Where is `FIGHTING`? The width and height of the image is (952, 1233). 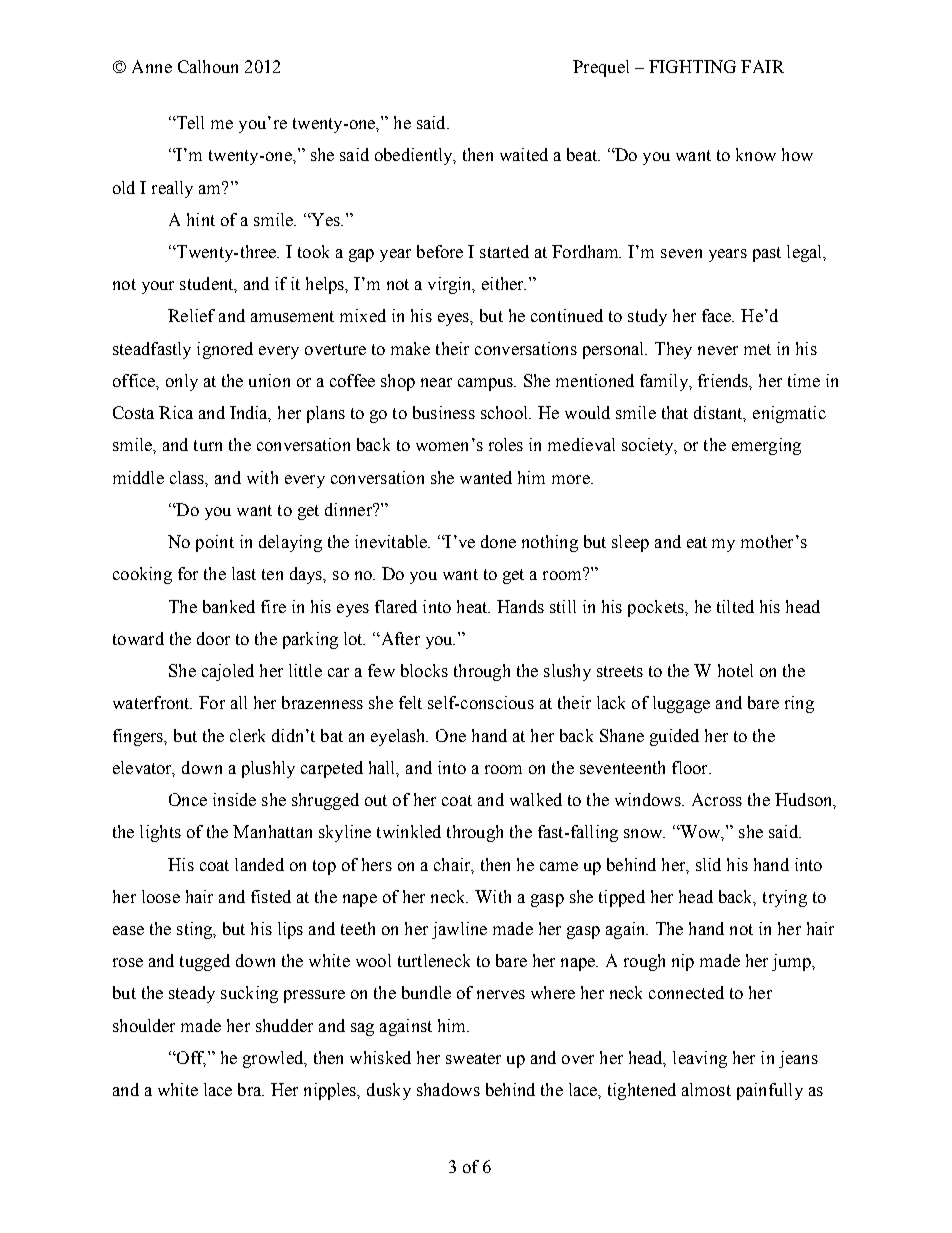
FIGHTING is located at coordinates (692, 66).
